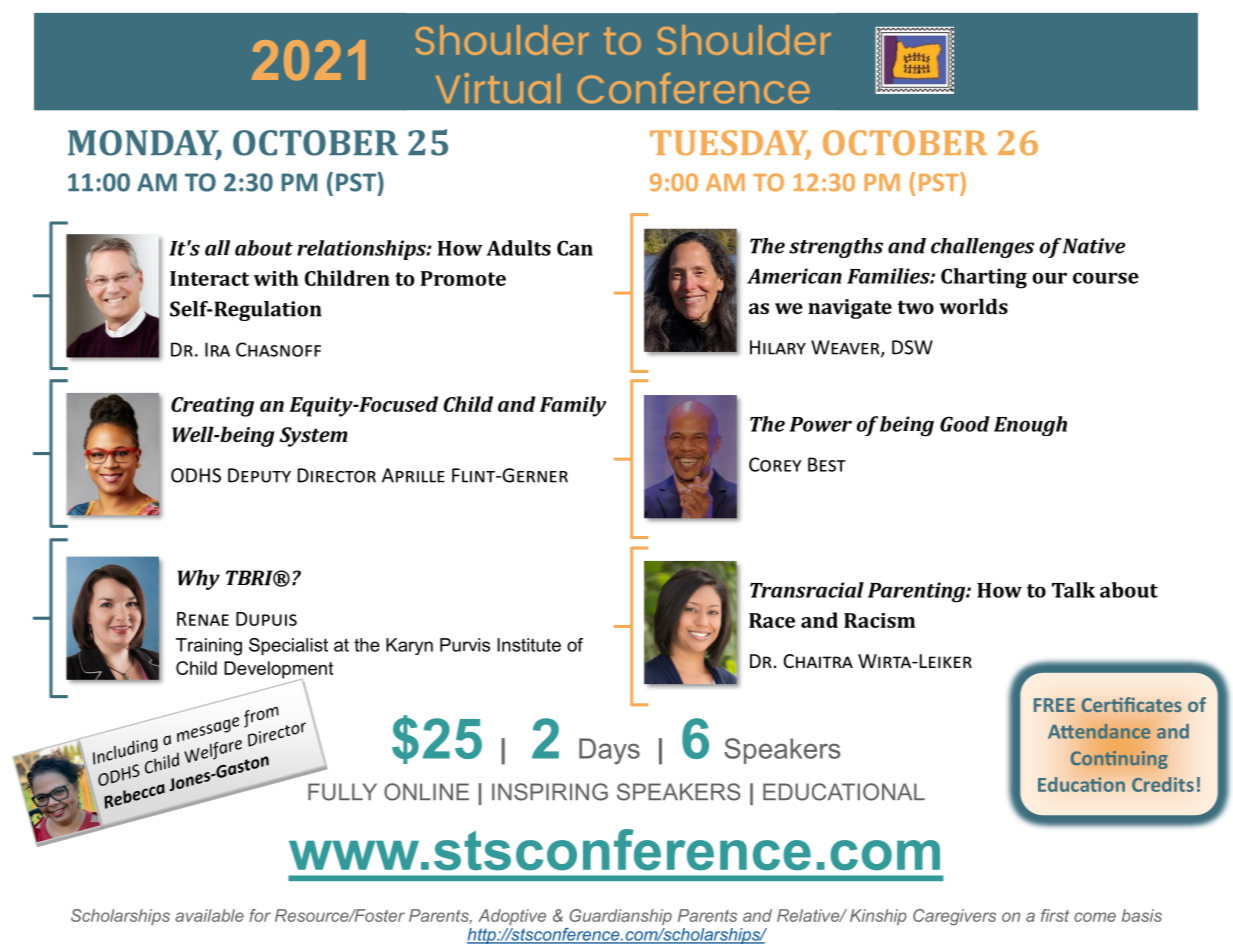  What do you see at coordinates (621, 917) in the screenshot?
I see `Guardianship` at bounding box center [621, 917].
